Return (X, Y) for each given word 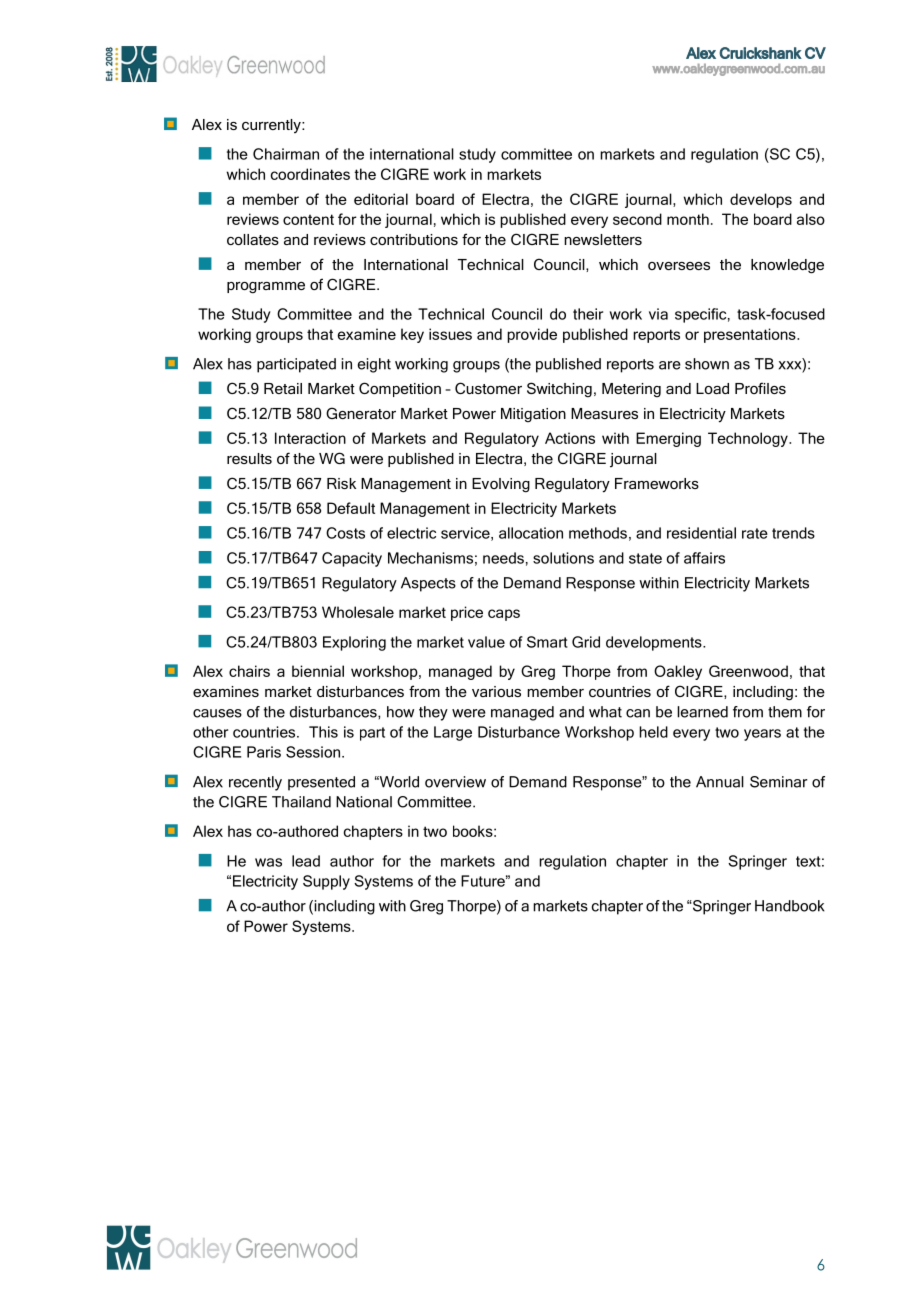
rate (755, 533)
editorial (381, 199)
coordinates (310, 174)
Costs (345, 533)
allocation (531, 533)
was (268, 862)
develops (761, 200)
